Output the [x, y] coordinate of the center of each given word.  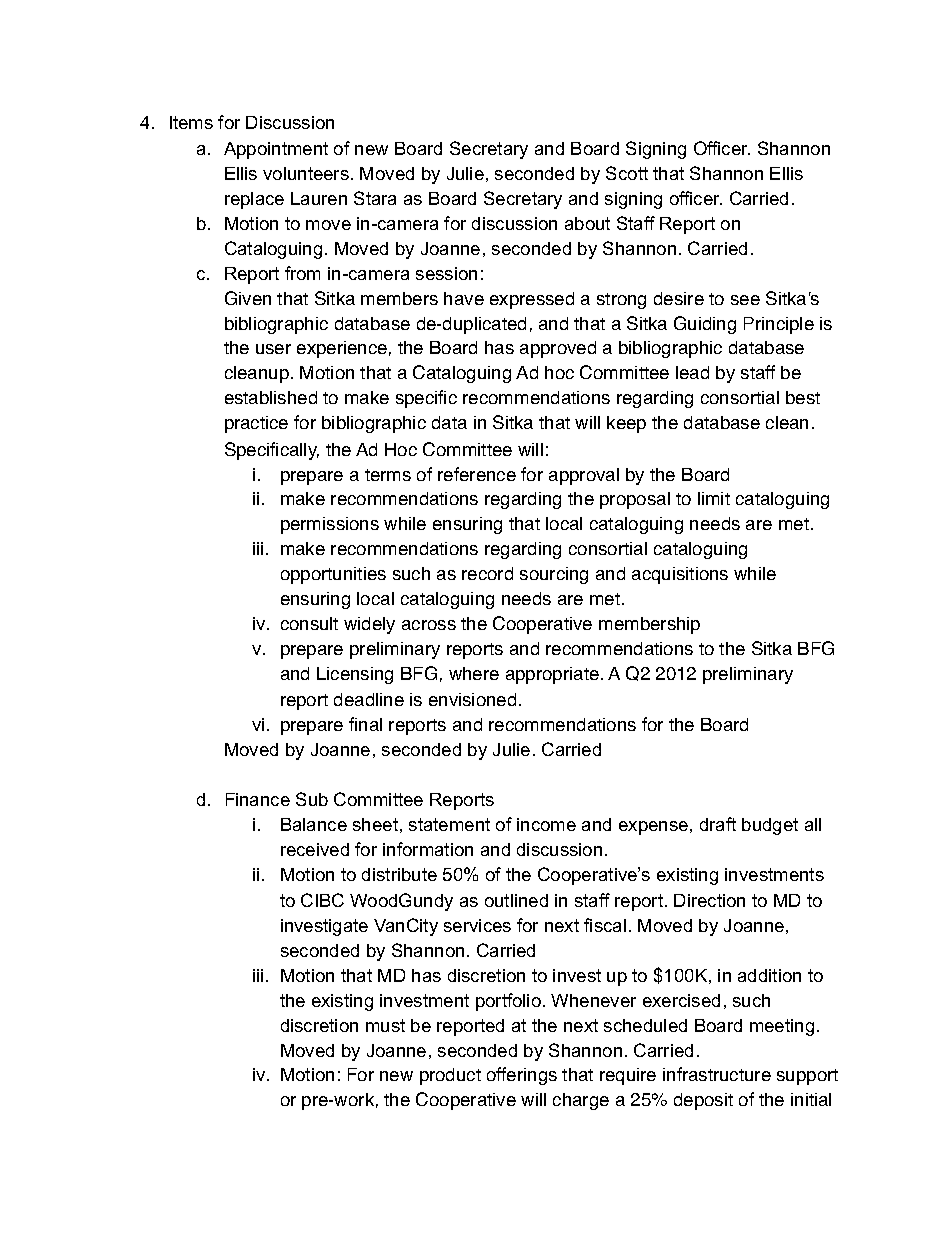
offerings [522, 1076]
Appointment [276, 150]
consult [309, 623]
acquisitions [680, 575]
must [385, 1025]
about [587, 223]
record [487, 573]
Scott [627, 173]
